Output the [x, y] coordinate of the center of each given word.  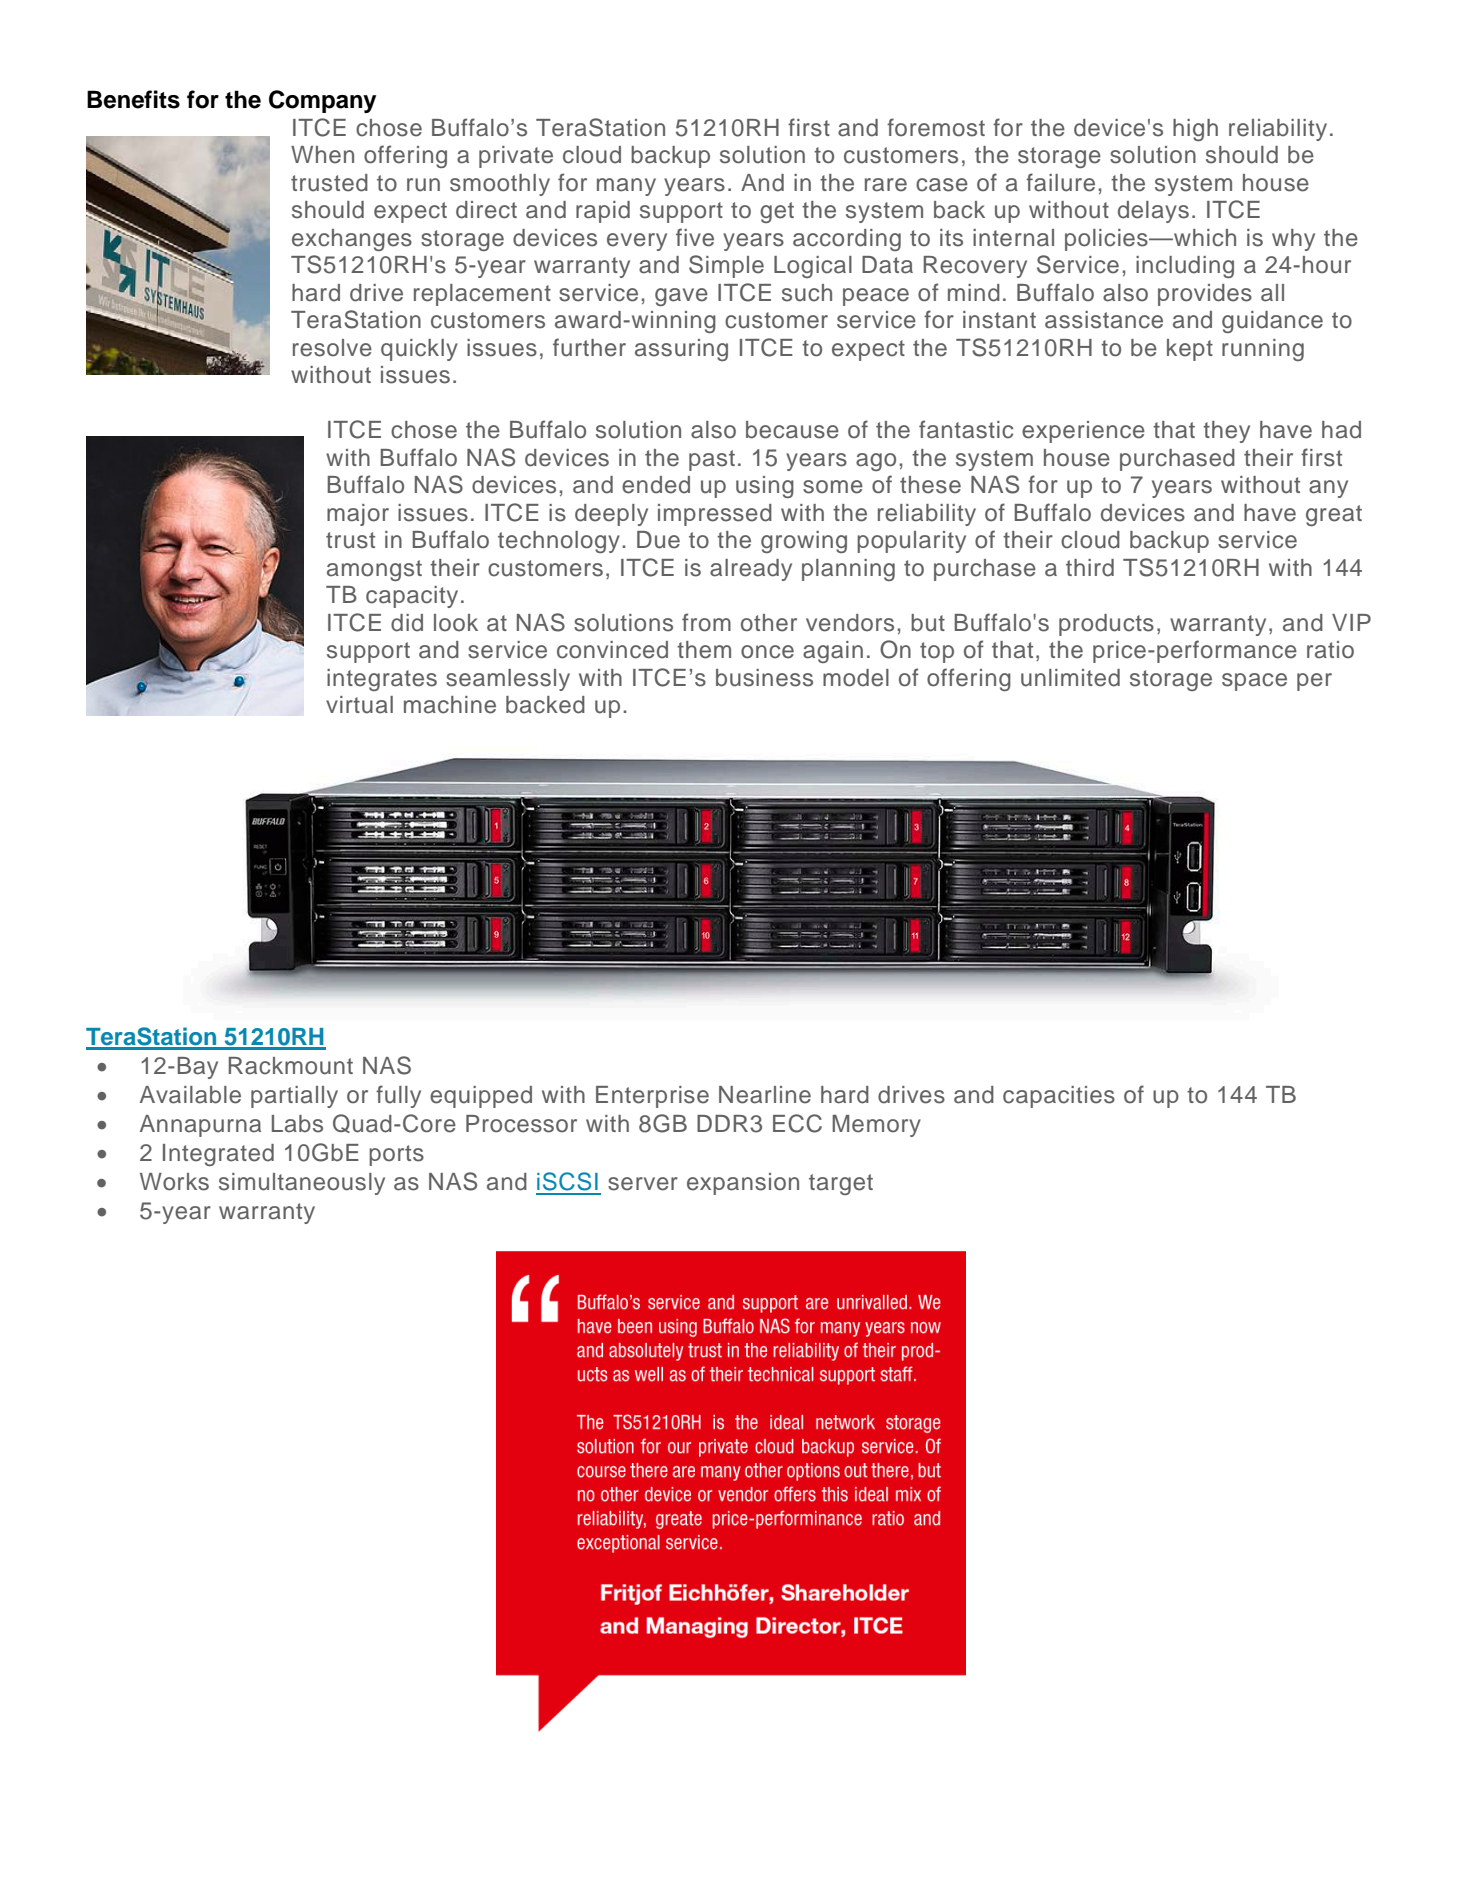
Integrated [218, 1155]
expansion [743, 1184]
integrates [382, 680]
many [626, 187]
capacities [1059, 1097]
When [322, 155]
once [767, 652]
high [1195, 130]
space [1254, 682]
